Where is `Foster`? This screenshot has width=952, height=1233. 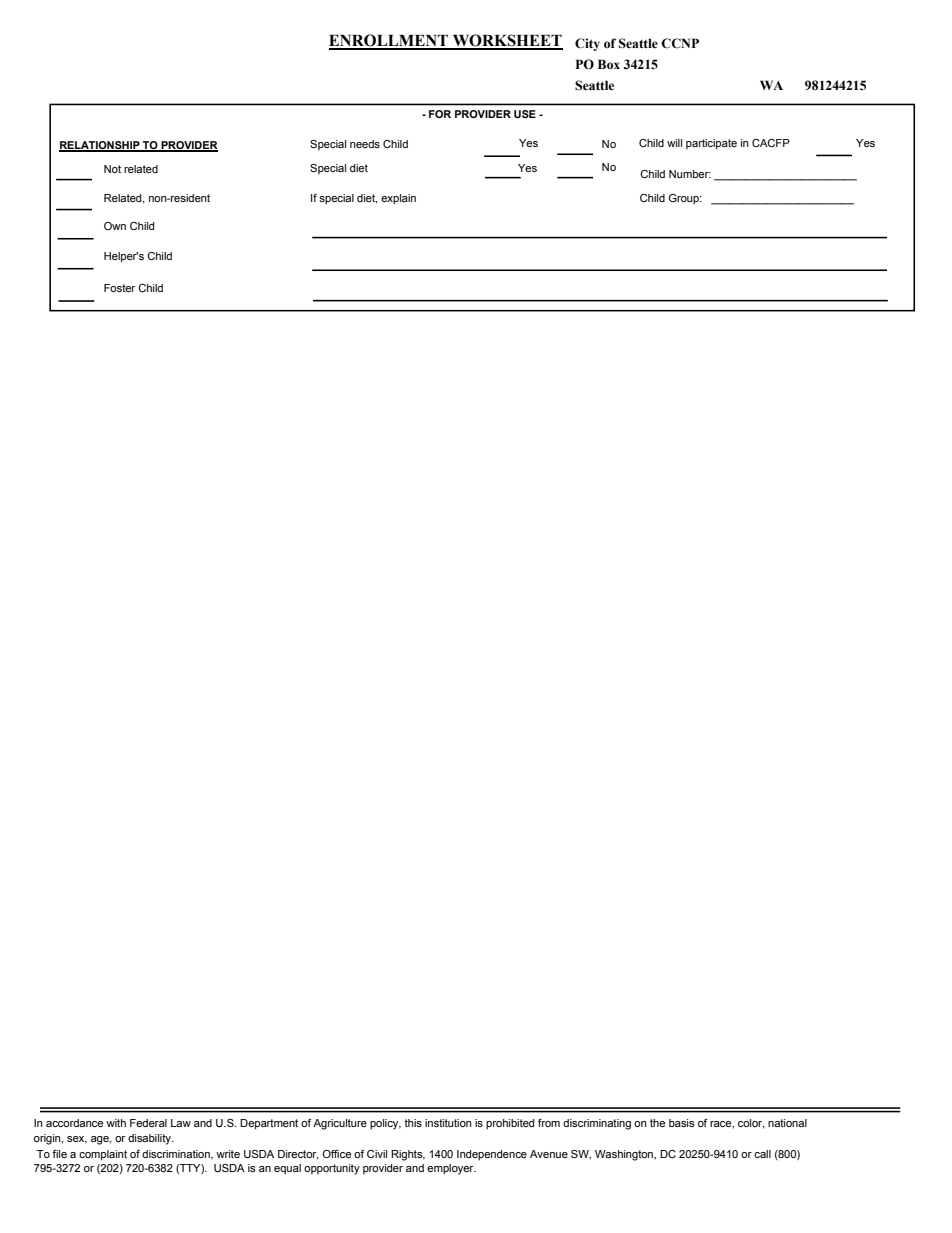 Foster is located at coordinates (119, 288).
